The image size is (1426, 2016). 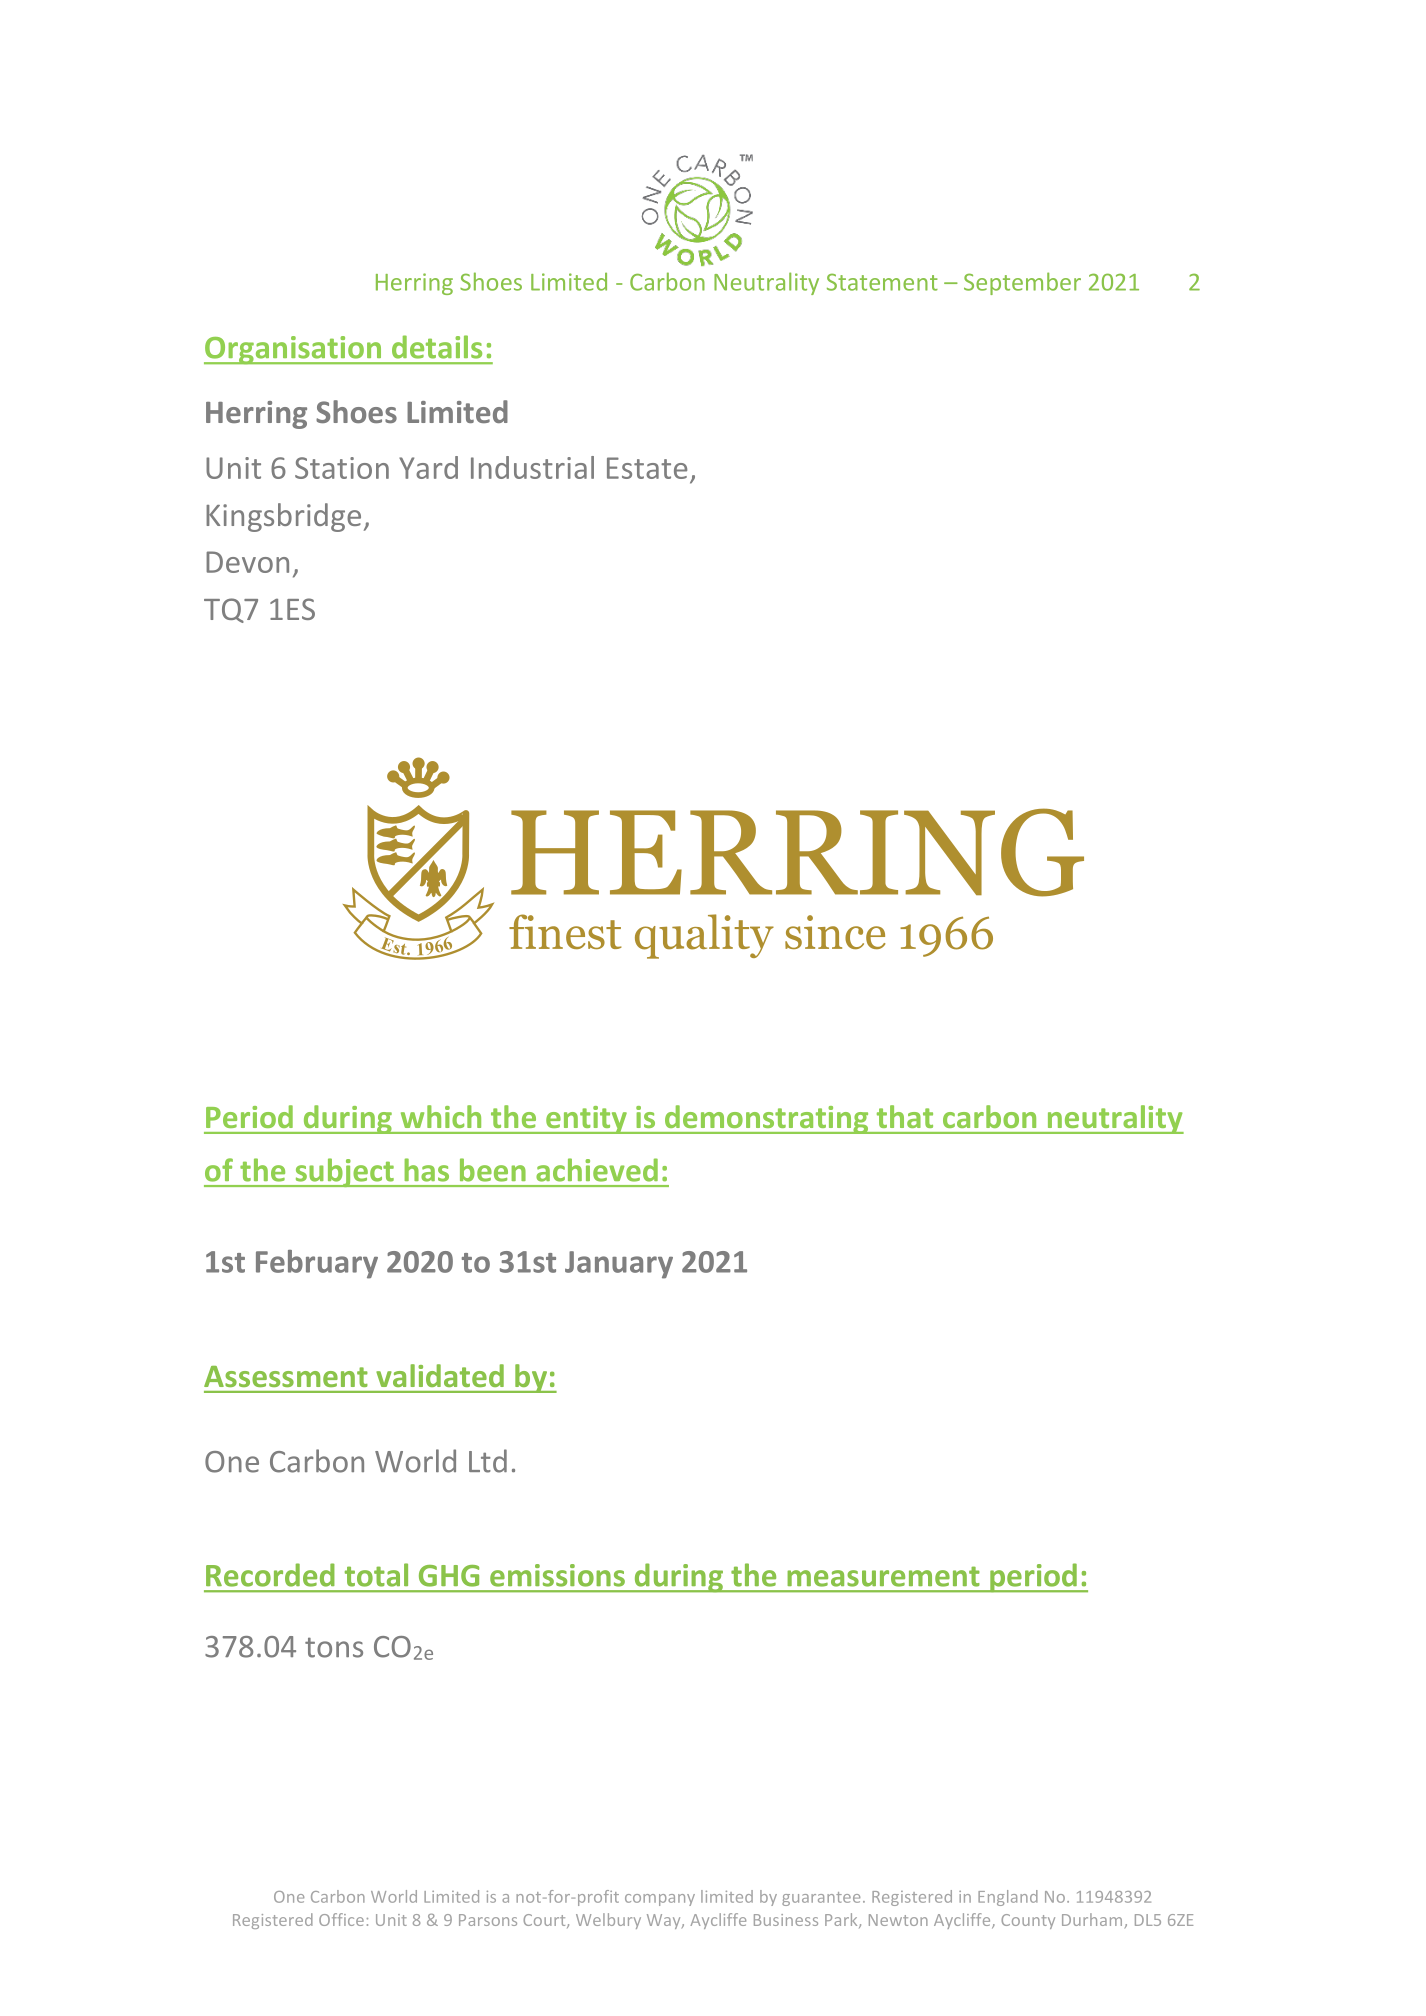 What do you see at coordinates (341, 1919) in the image?
I see `Office` at bounding box center [341, 1919].
